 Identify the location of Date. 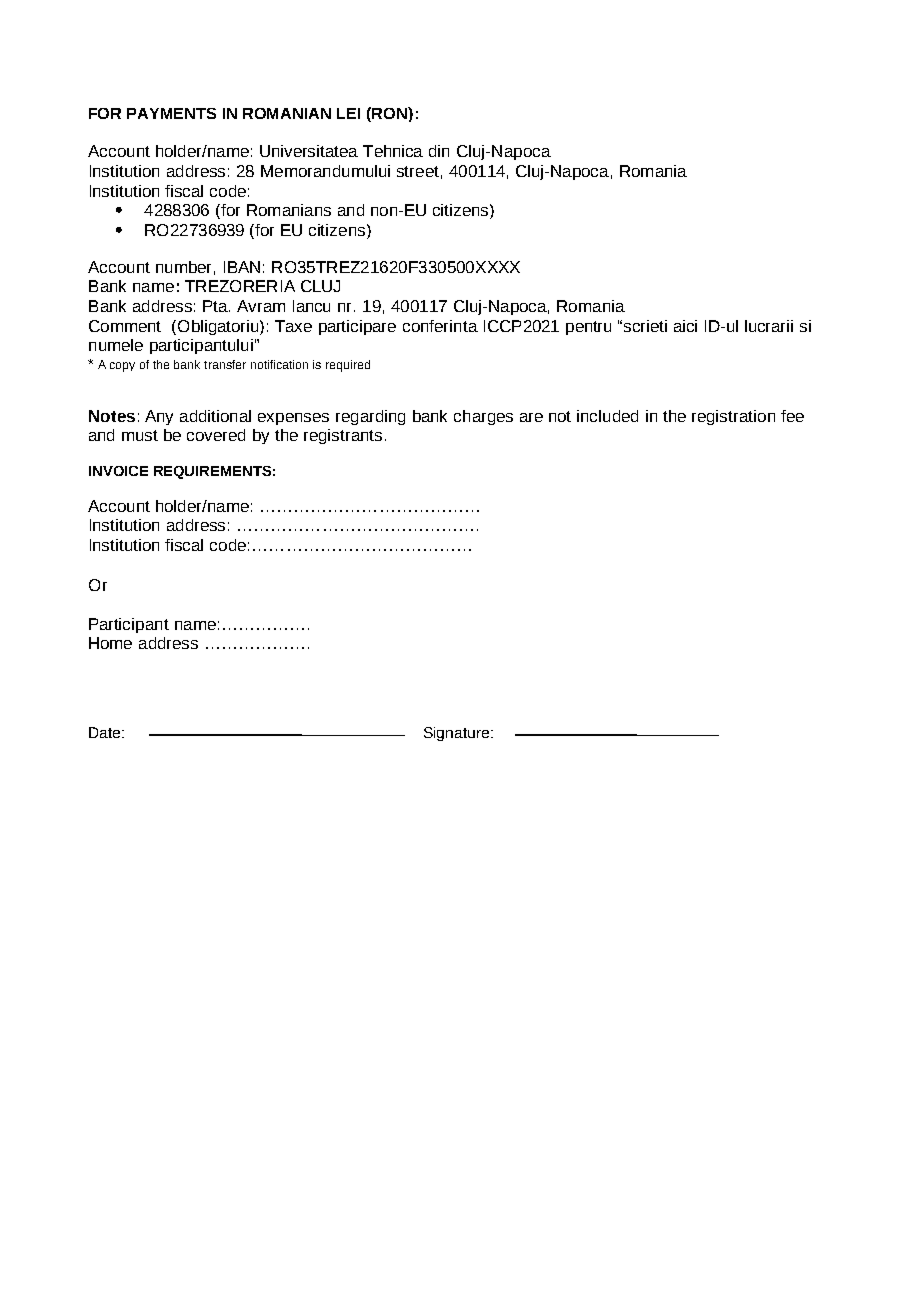
(106, 732).
